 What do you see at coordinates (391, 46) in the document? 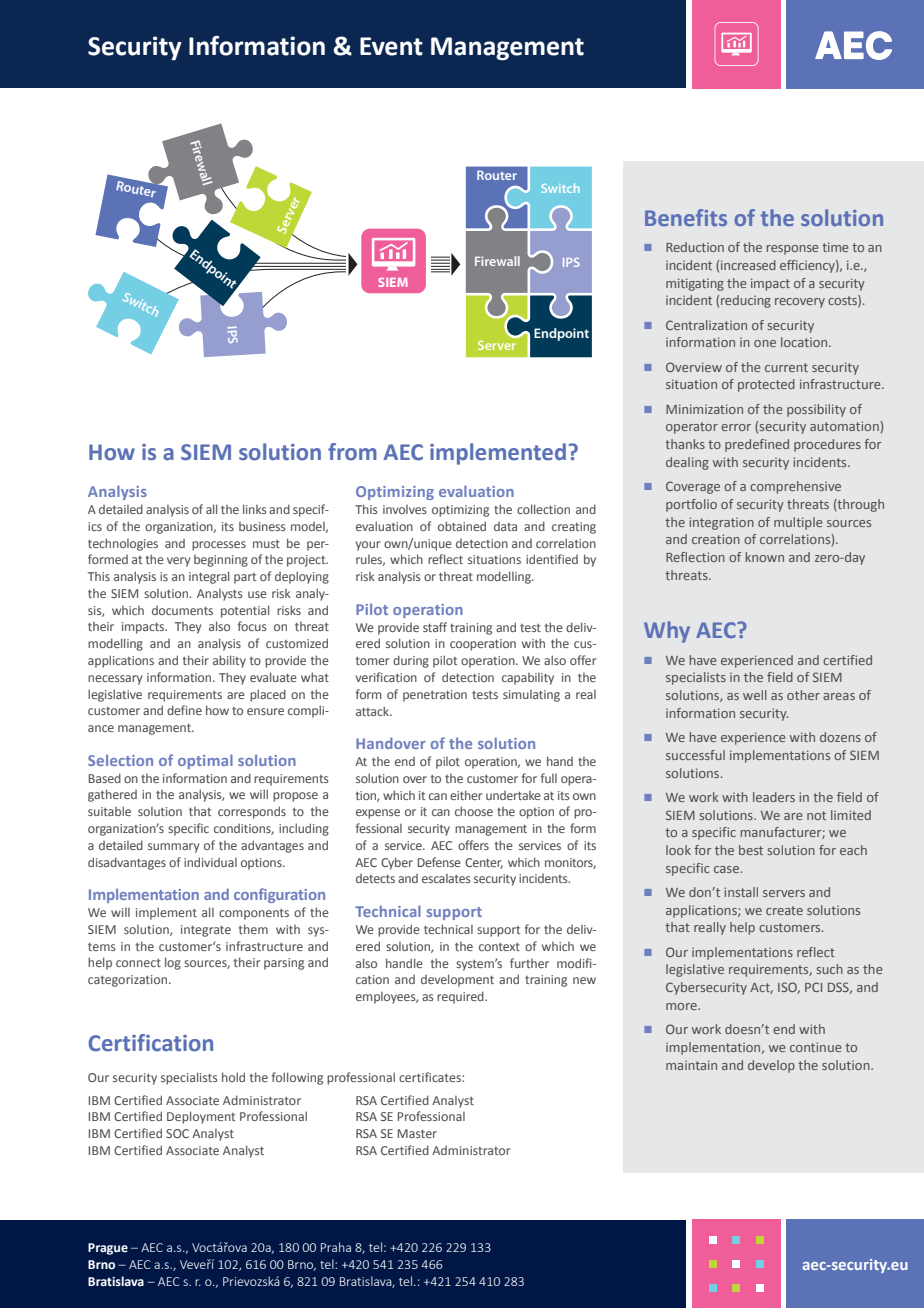
I see `Event` at bounding box center [391, 46].
